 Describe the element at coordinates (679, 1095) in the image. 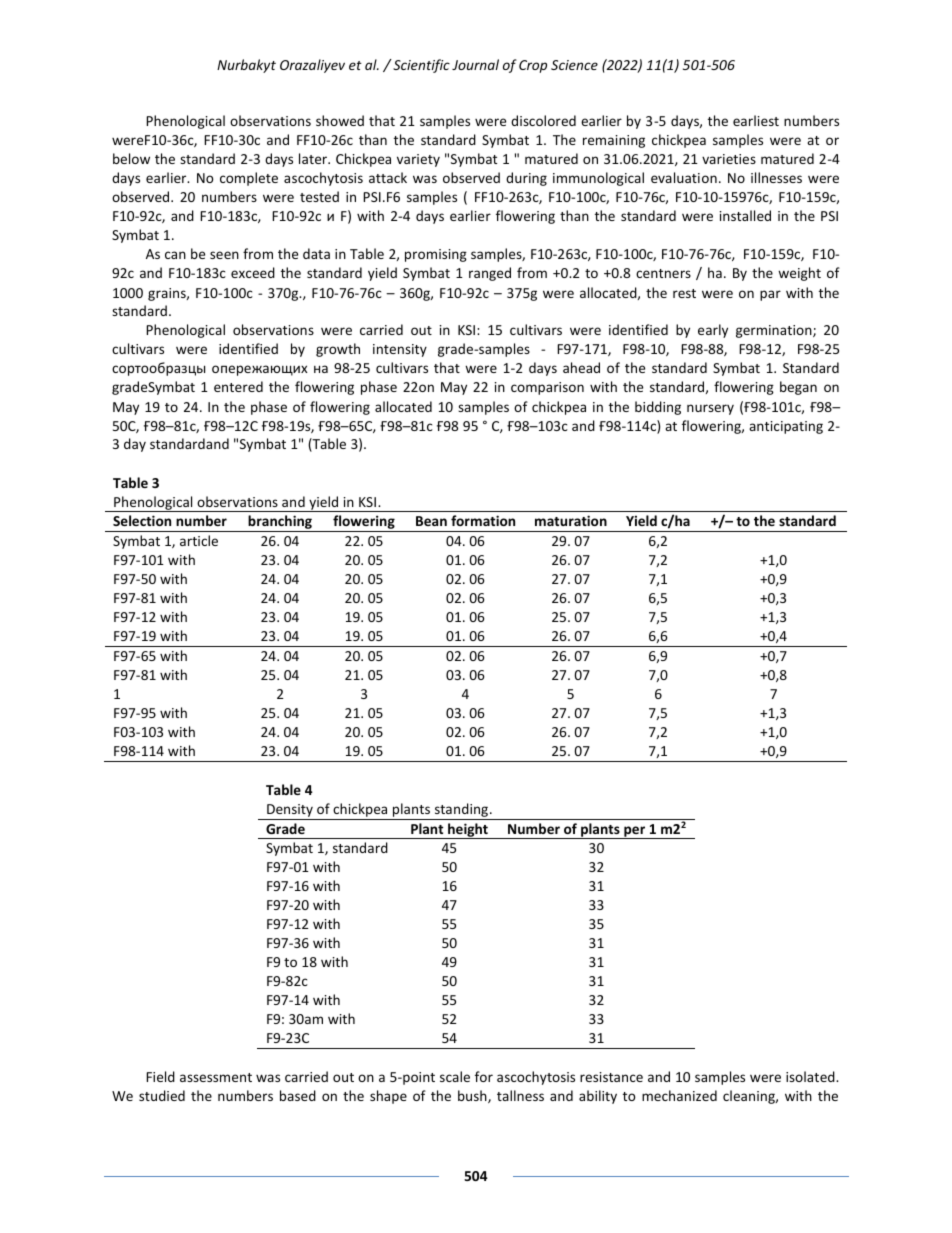

I see `mechanized` at that location.
